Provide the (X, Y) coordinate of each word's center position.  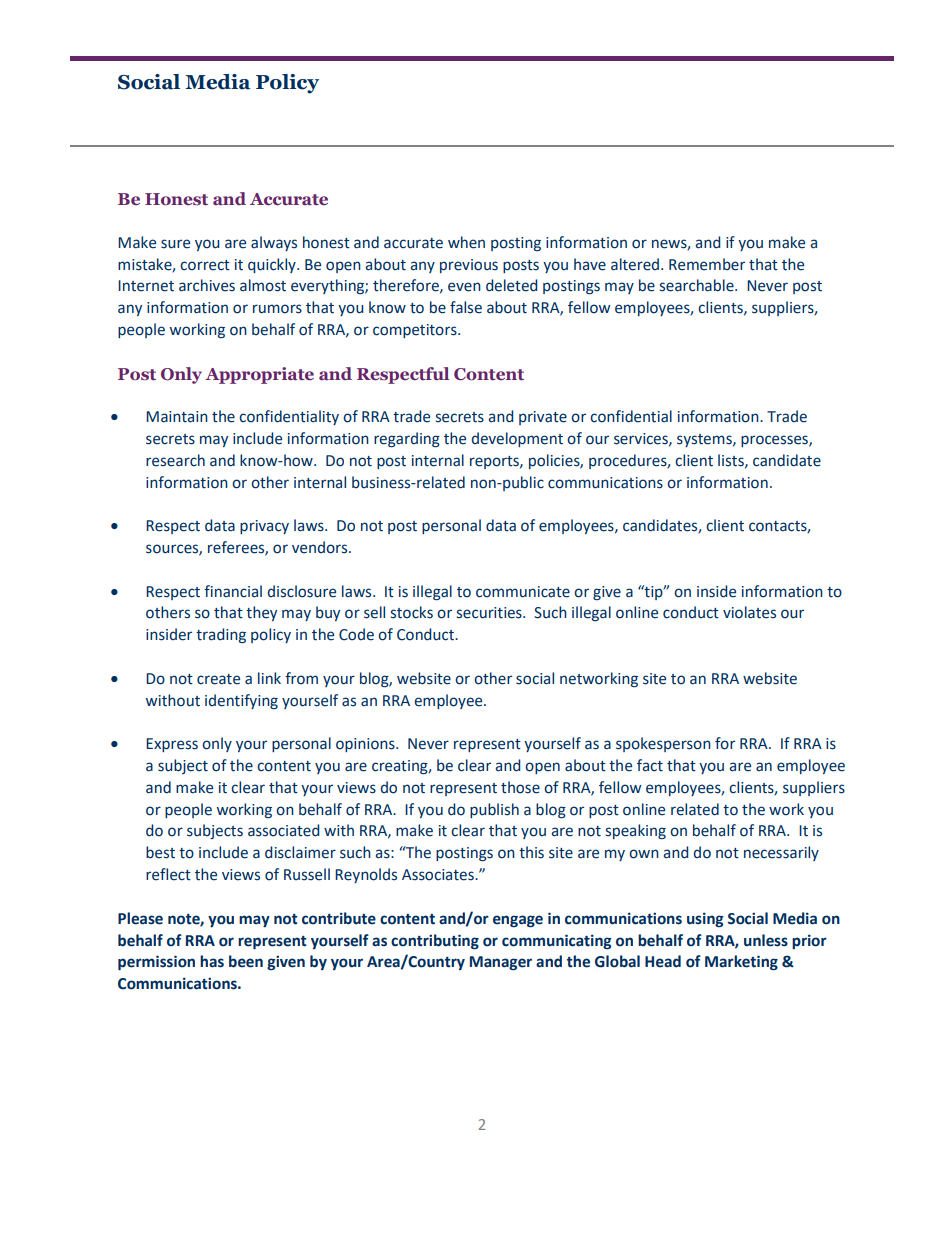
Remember (707, 264)
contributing (435, 942)
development (517, 439)
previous (469, 266)
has (212, 961)
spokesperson (663, 744)
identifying (241, 701)
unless (766, 940)
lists (732, 461)
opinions (366, 745)
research (175, 460)
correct (205, 265)
